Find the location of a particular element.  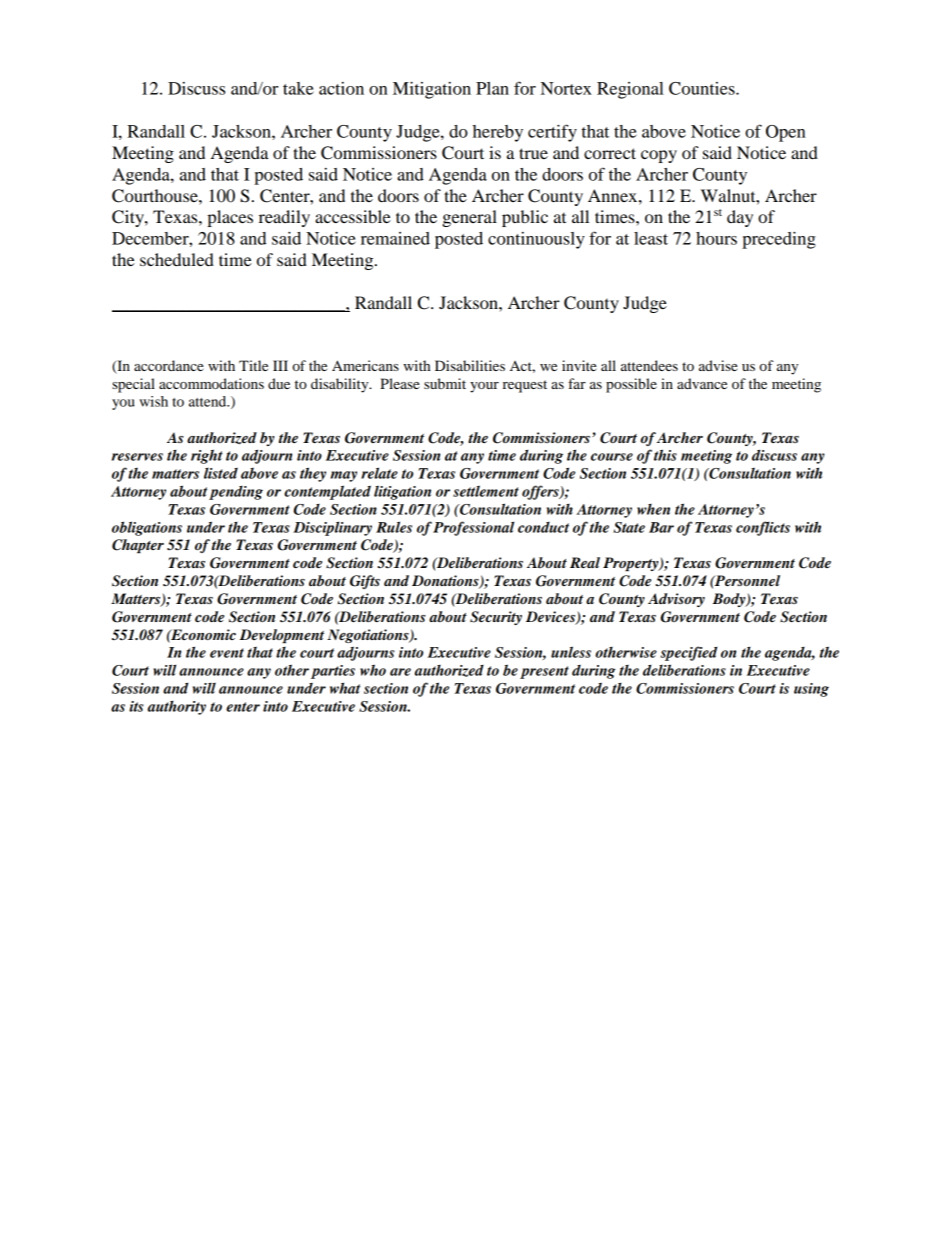

Professional is located at coordinates (473, 528).
